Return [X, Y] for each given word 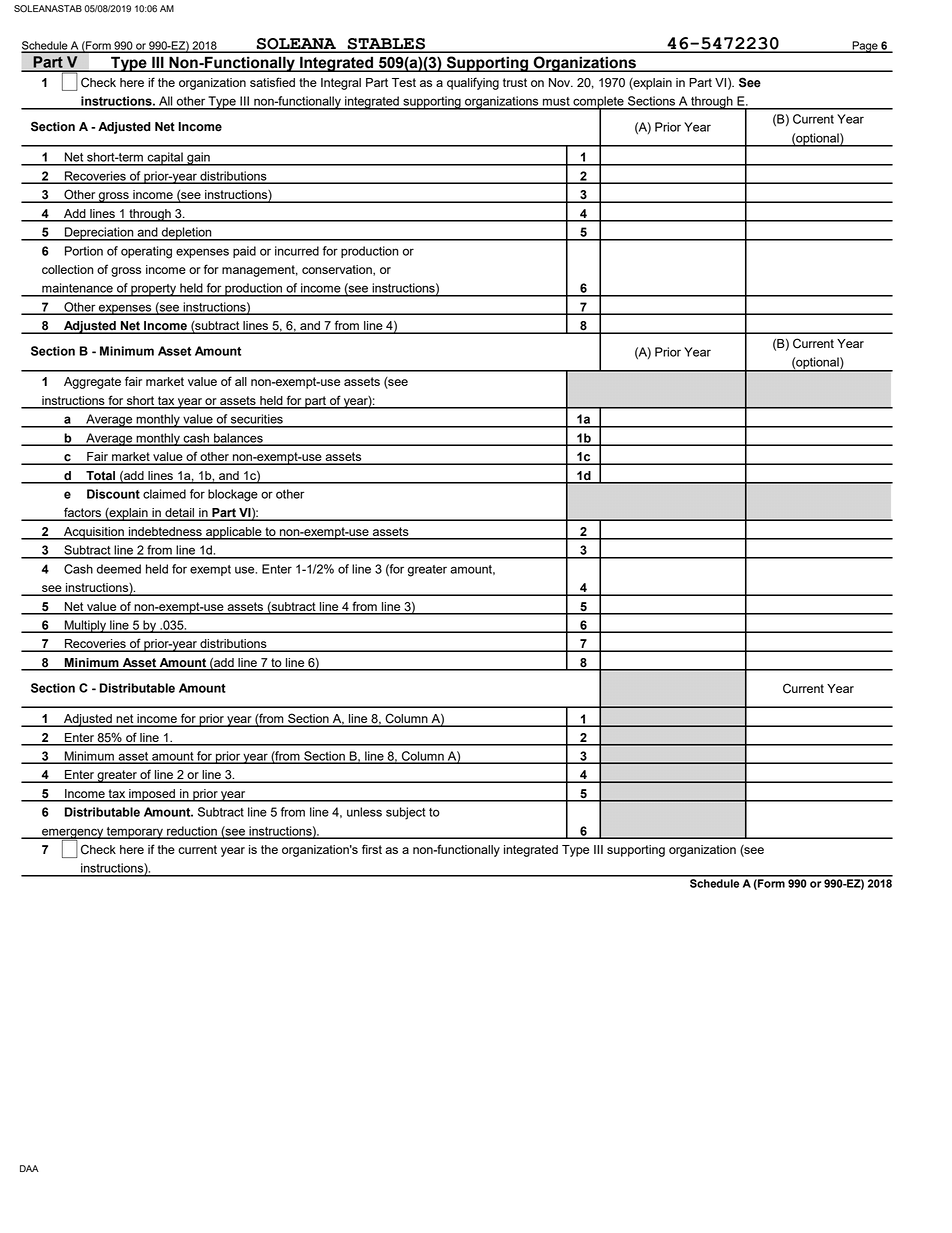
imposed [152, 795]
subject [406, 813]
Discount [113, 494]
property [154, 290]
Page [865, 47]
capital [165, 159]
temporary [135, 833]
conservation [338, 270]
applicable [234, 533]
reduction [192, 832]
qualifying [473, 83]
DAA [29, 1168]
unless [364, 812]
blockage [233, 495]
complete [598, 103]
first [372, 849]
